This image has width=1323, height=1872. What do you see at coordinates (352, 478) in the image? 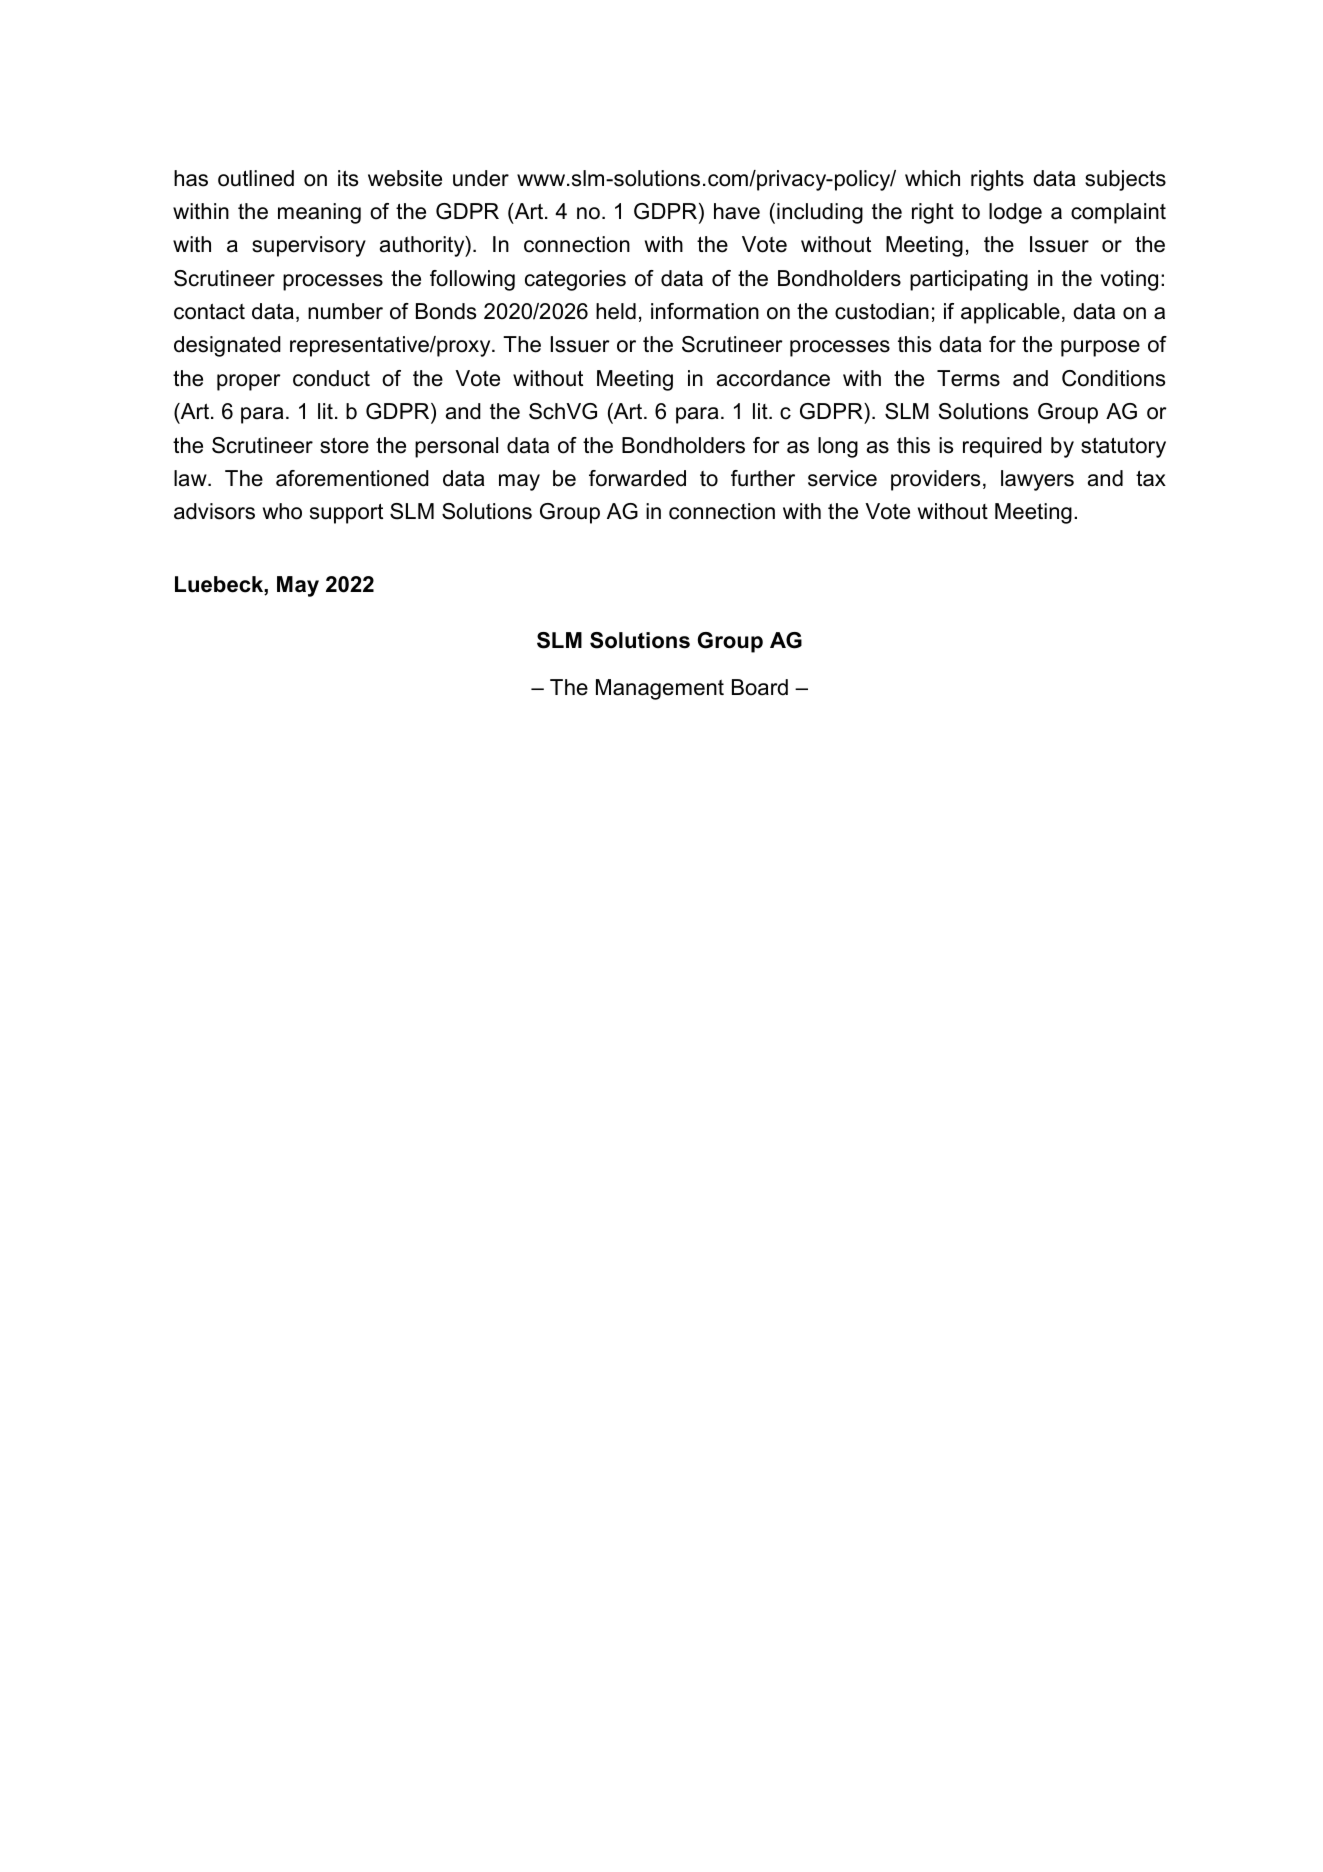
I see `aforementioned` at bounding box center [352, 478].
